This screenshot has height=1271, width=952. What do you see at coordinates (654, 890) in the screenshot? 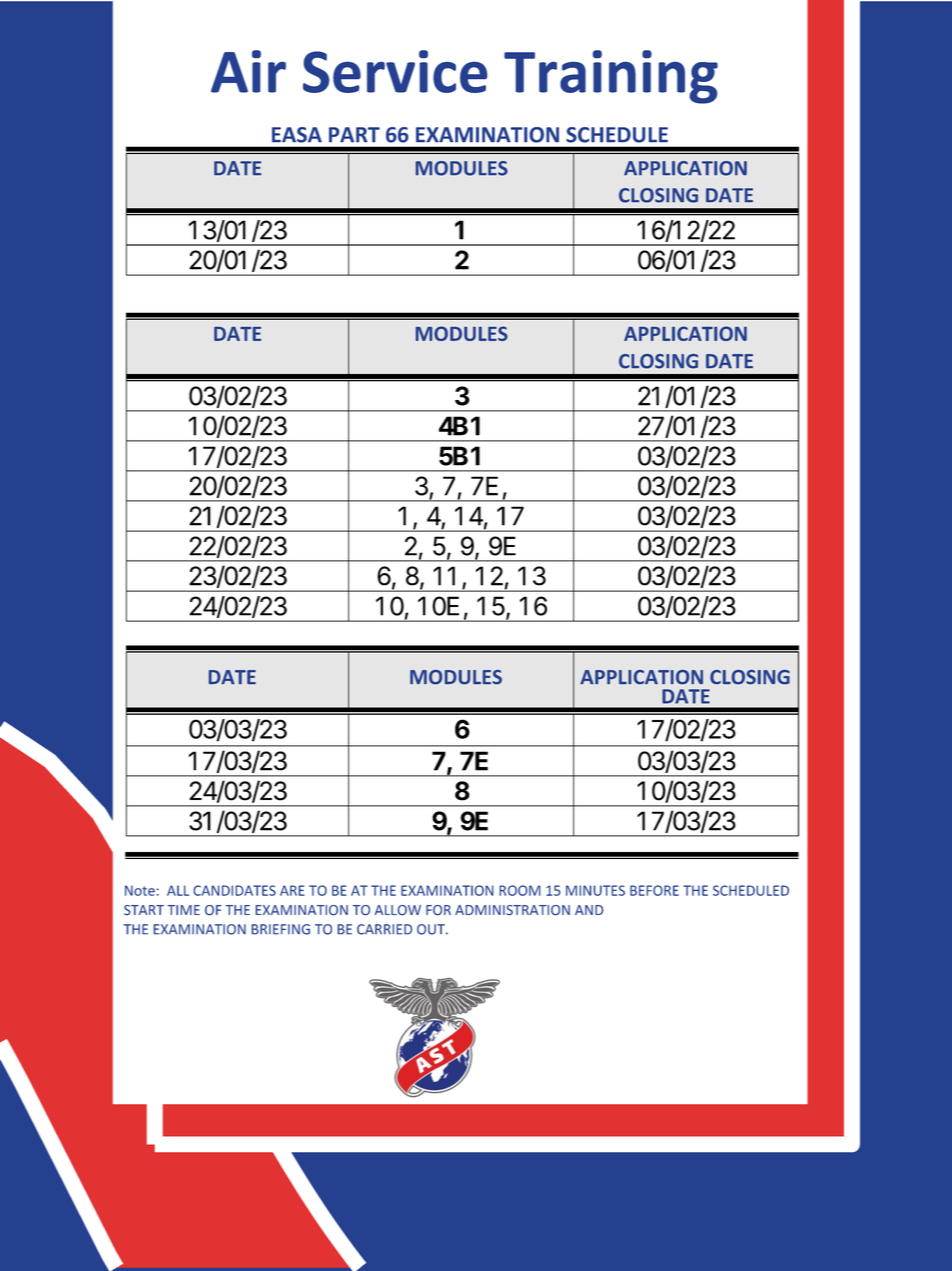
I see `BEFORE` at bounding box center [654, 890].
